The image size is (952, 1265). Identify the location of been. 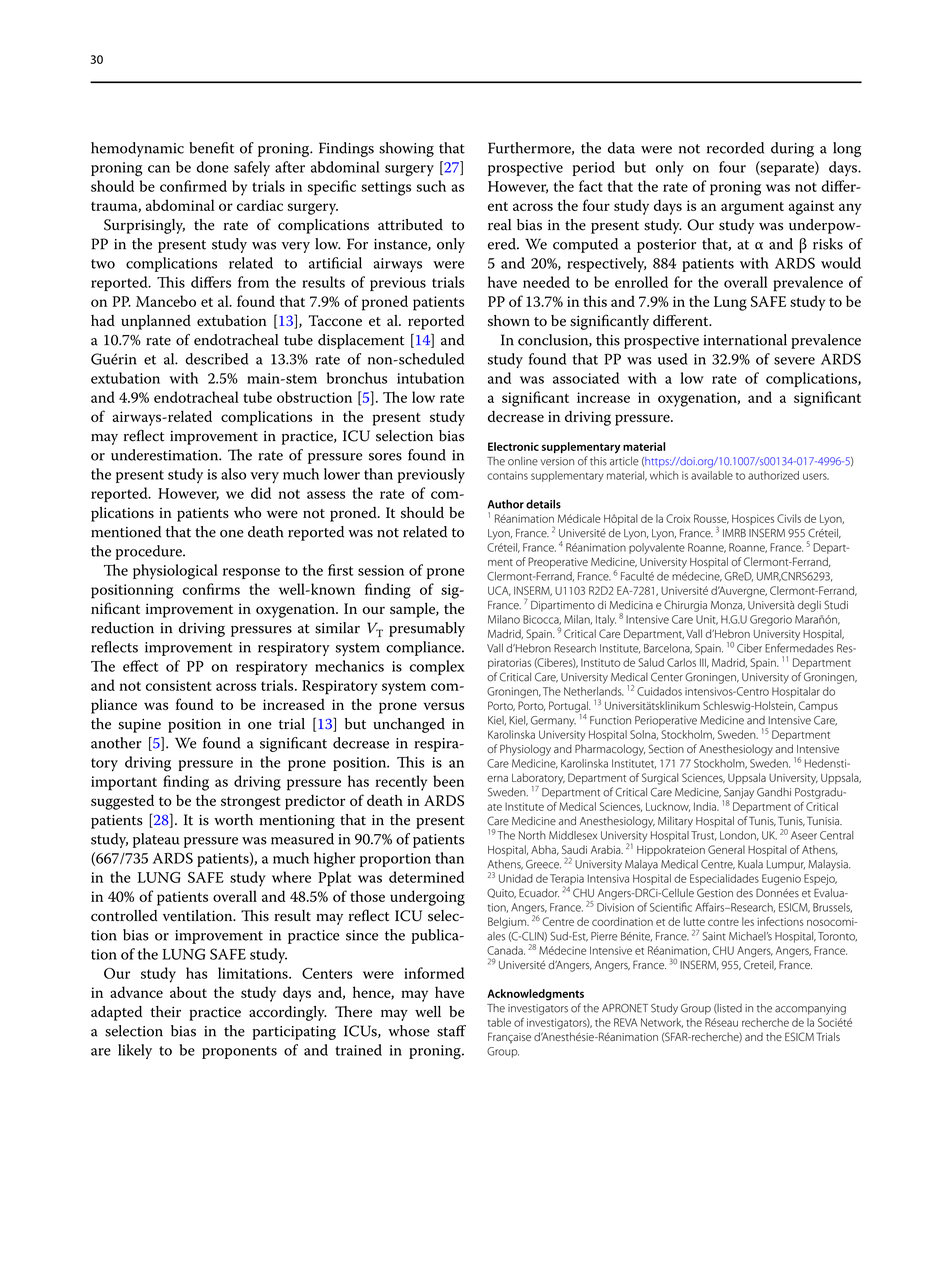
(448, 781).
